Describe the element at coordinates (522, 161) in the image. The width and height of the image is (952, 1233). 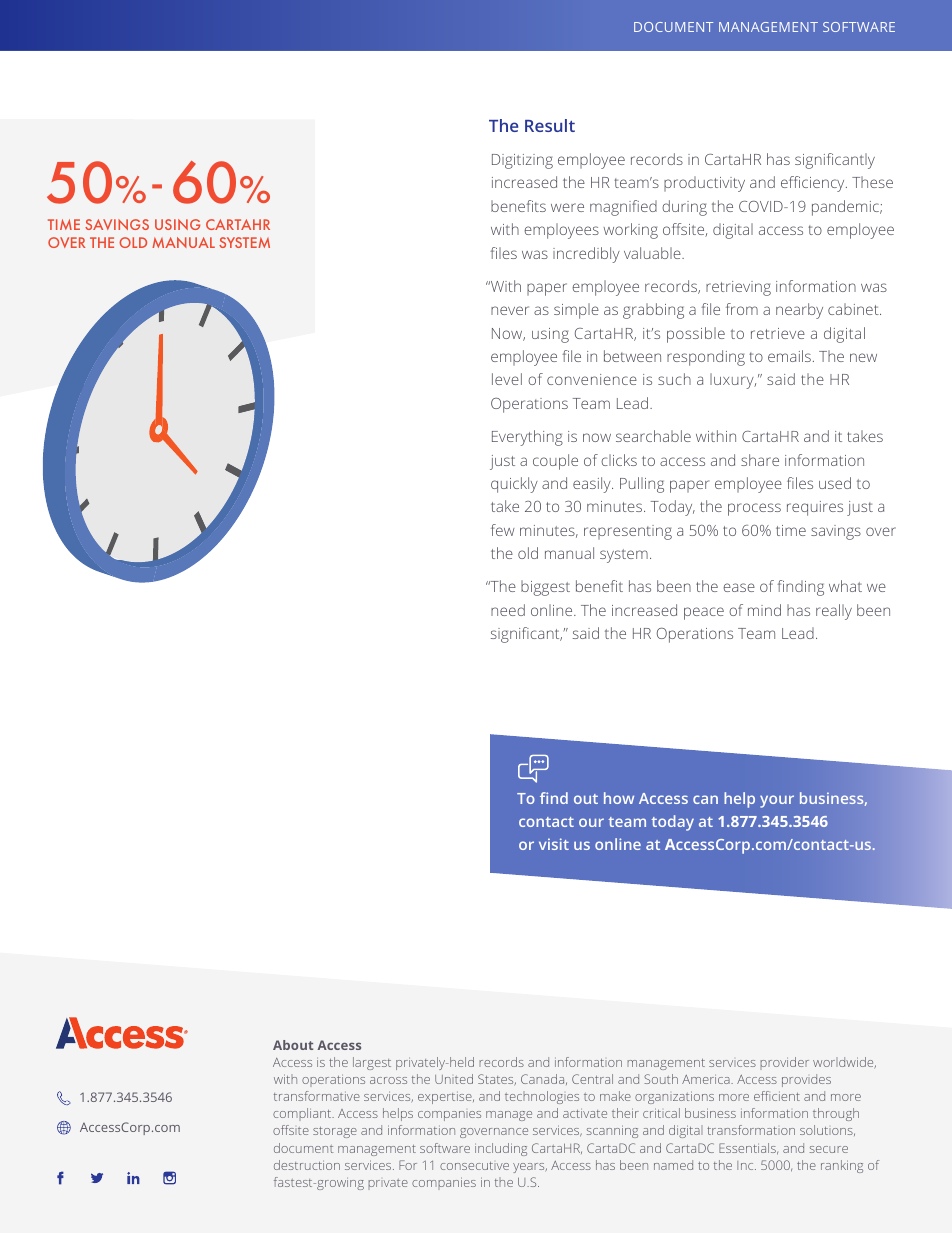
I see `Digitizing` at that location.
